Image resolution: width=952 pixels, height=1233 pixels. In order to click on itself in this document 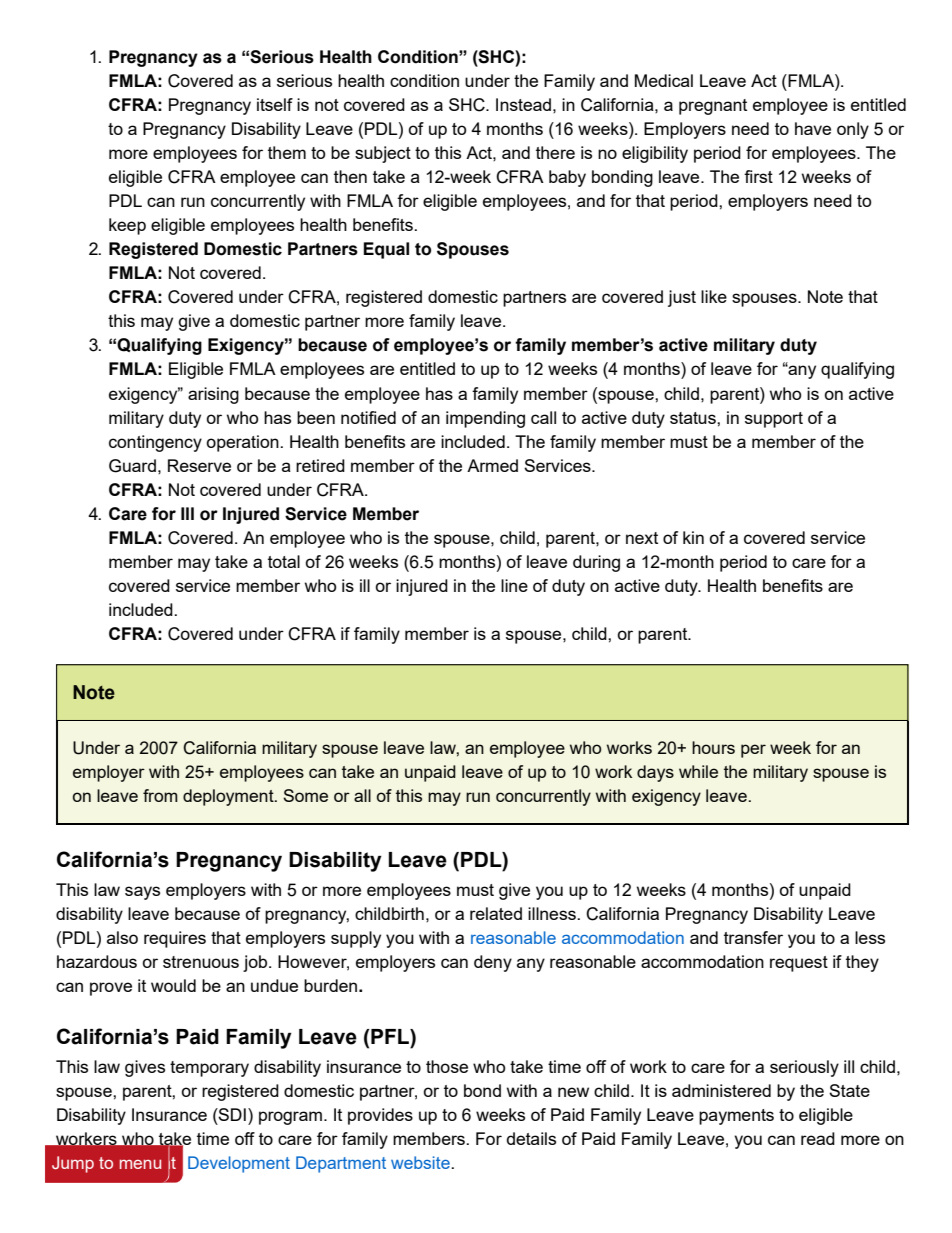, I will do `click(275, 104)`.
